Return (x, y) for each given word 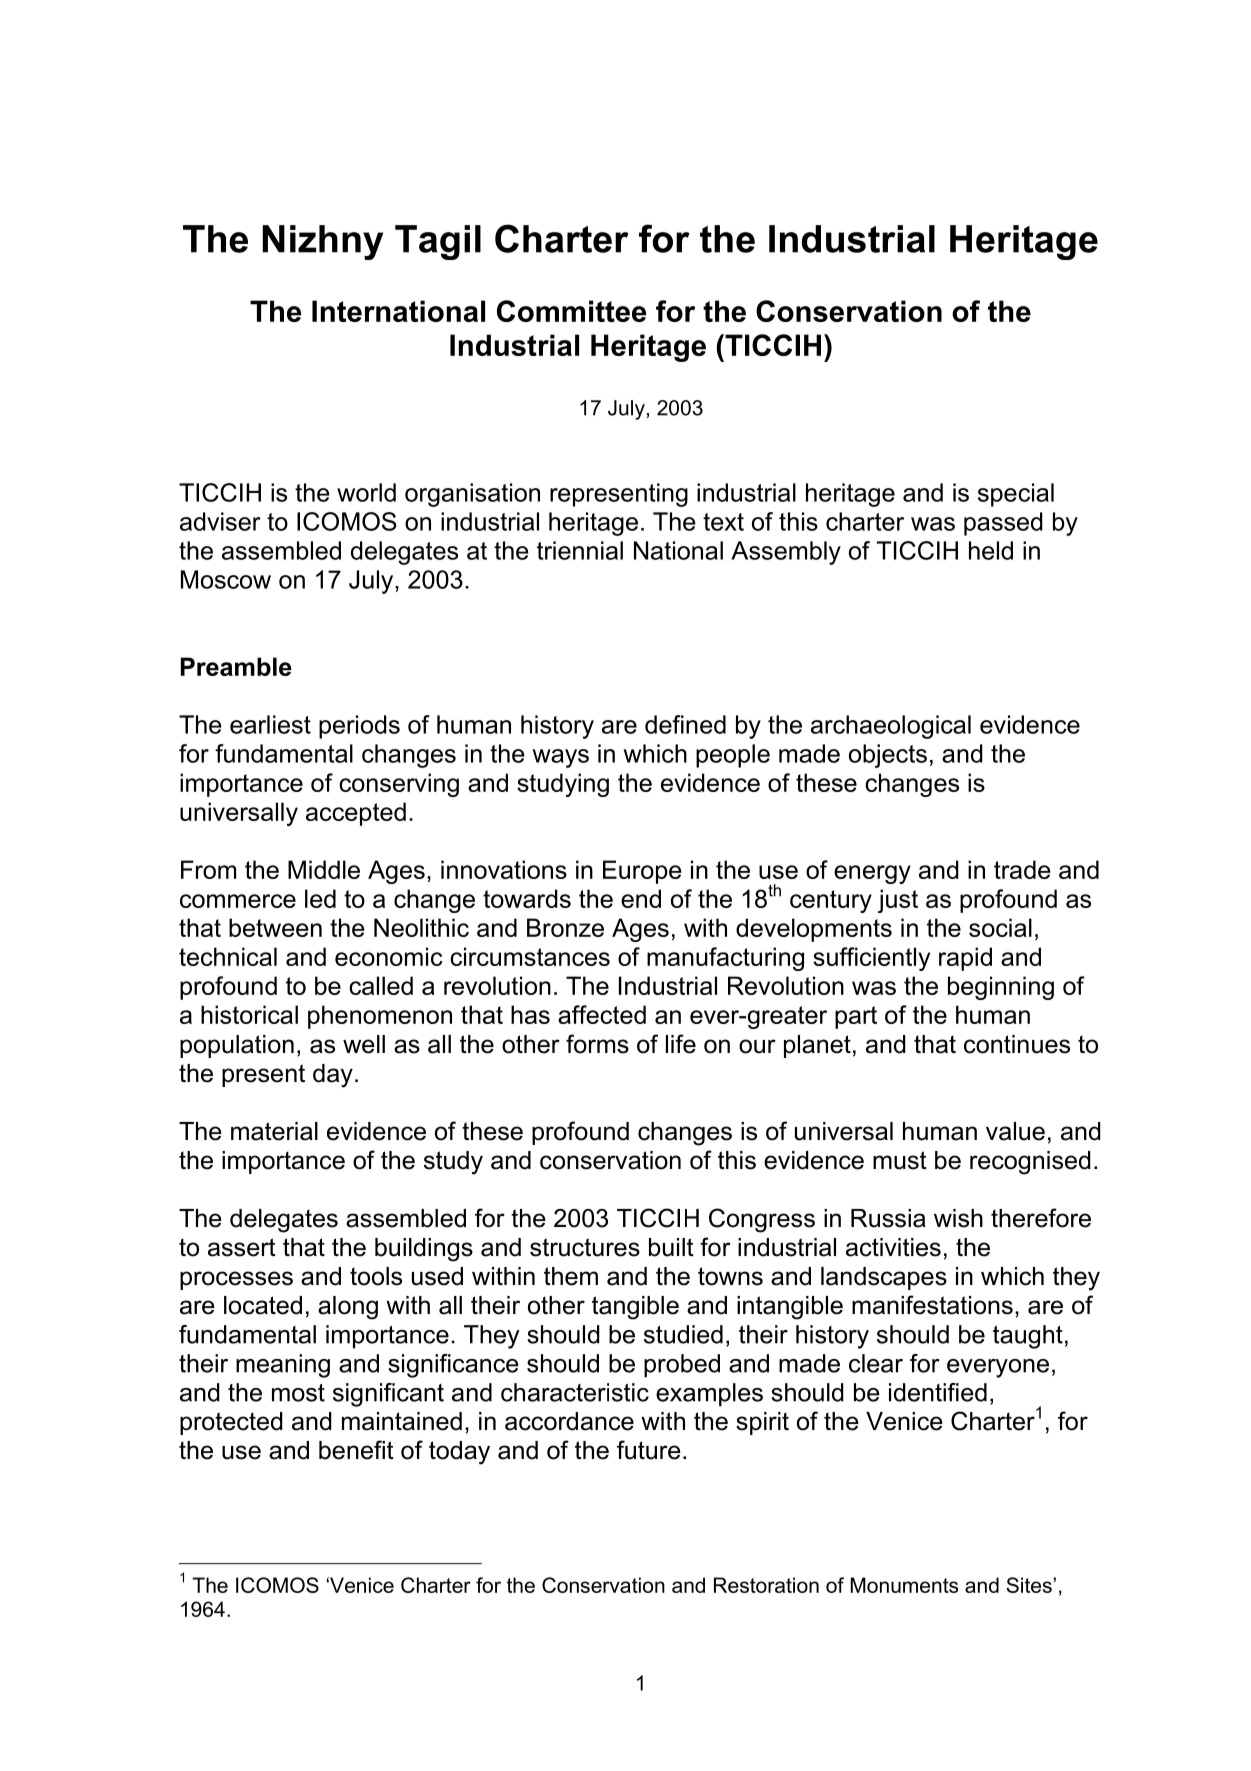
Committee (571, 311)
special (1016, 495)
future (649, 1450)
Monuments (904, 1585)
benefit (356, 1450)
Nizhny (323, 242)
